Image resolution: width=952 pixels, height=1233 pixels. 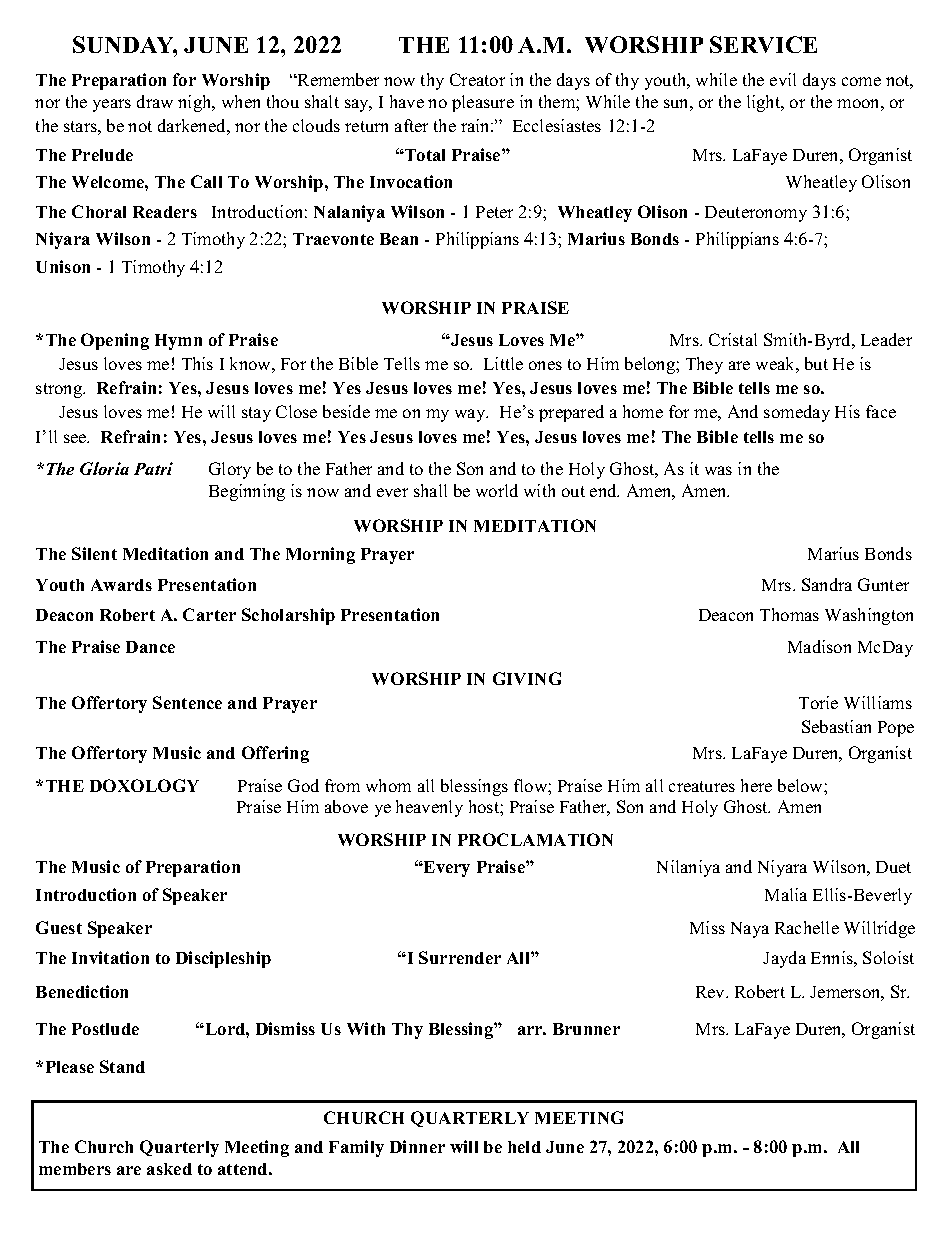 I want to click on draw, so click(x=155, y=101).
